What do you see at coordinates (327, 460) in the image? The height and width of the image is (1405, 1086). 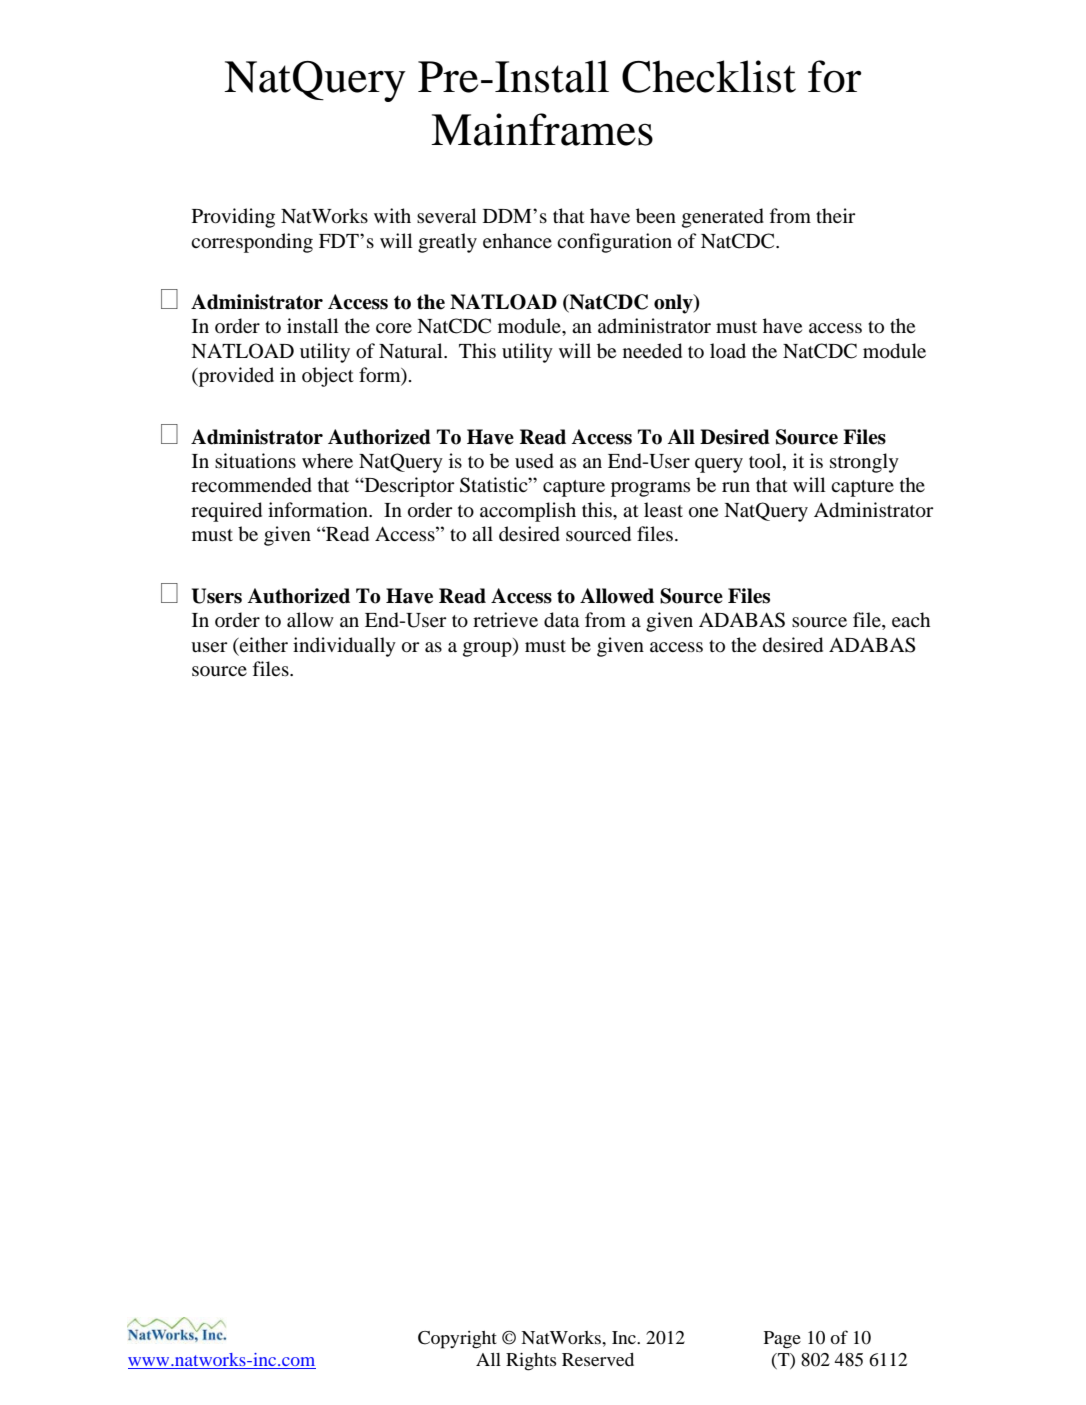 I see `where` at bounding box center [327, 460].
